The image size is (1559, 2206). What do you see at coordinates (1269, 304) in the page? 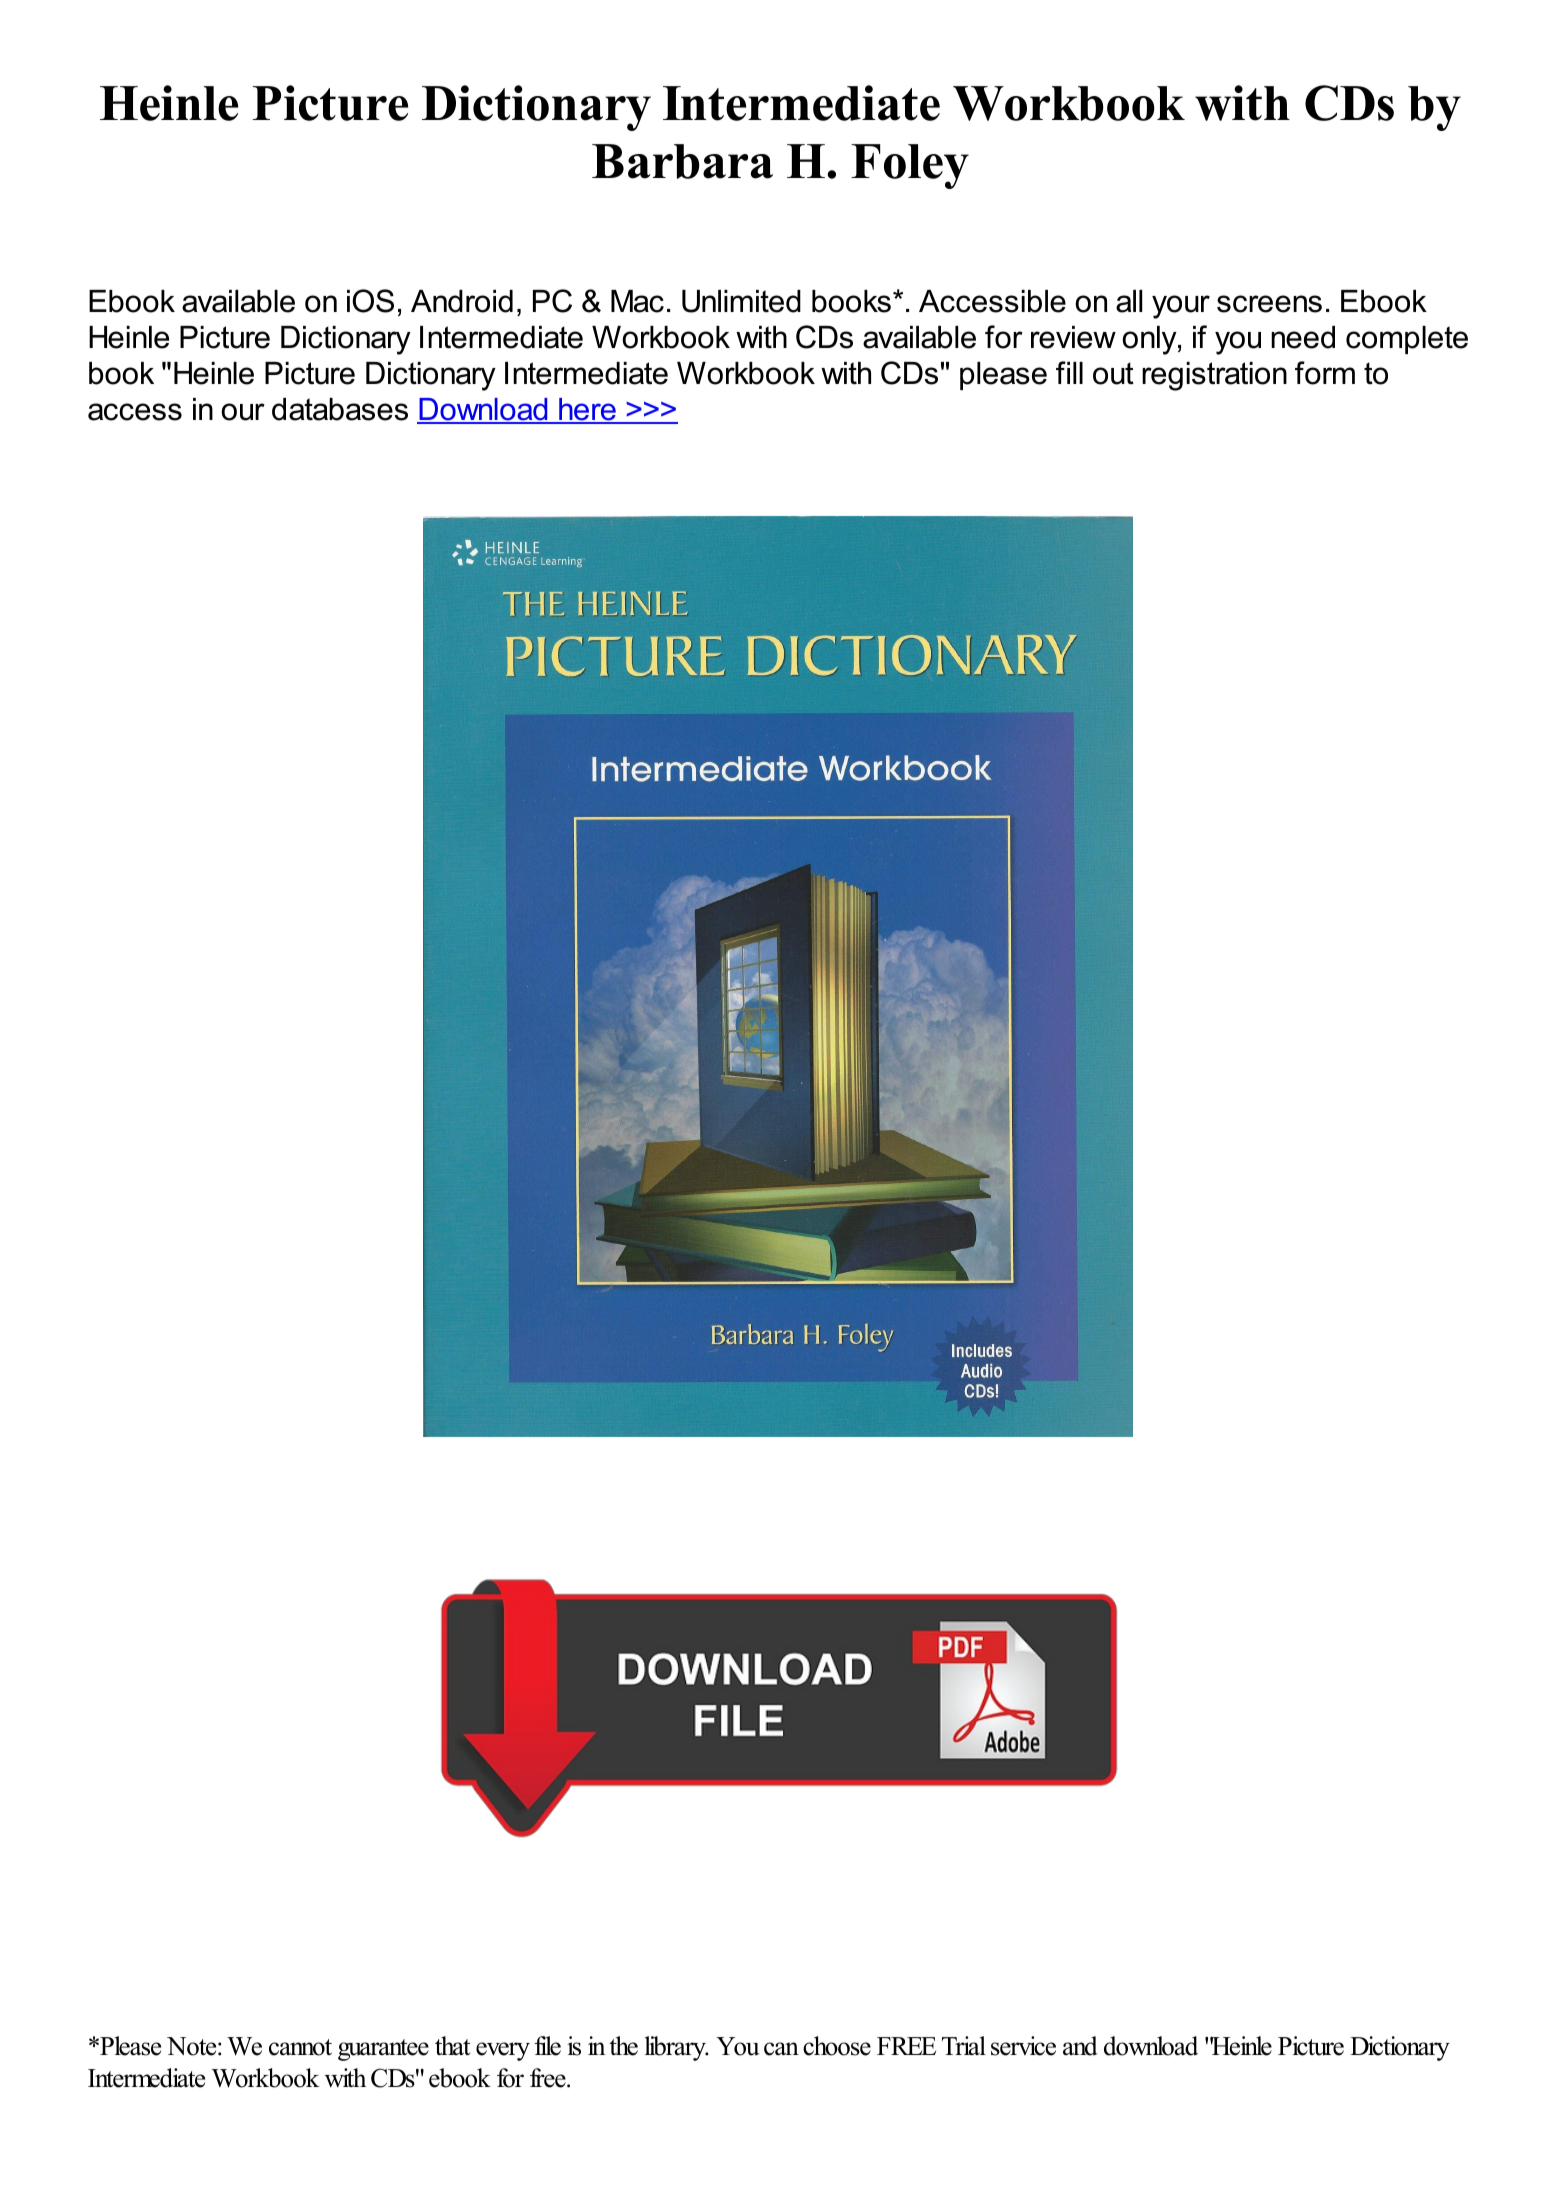
I see `screens` at bounding box center [1269, 304].
